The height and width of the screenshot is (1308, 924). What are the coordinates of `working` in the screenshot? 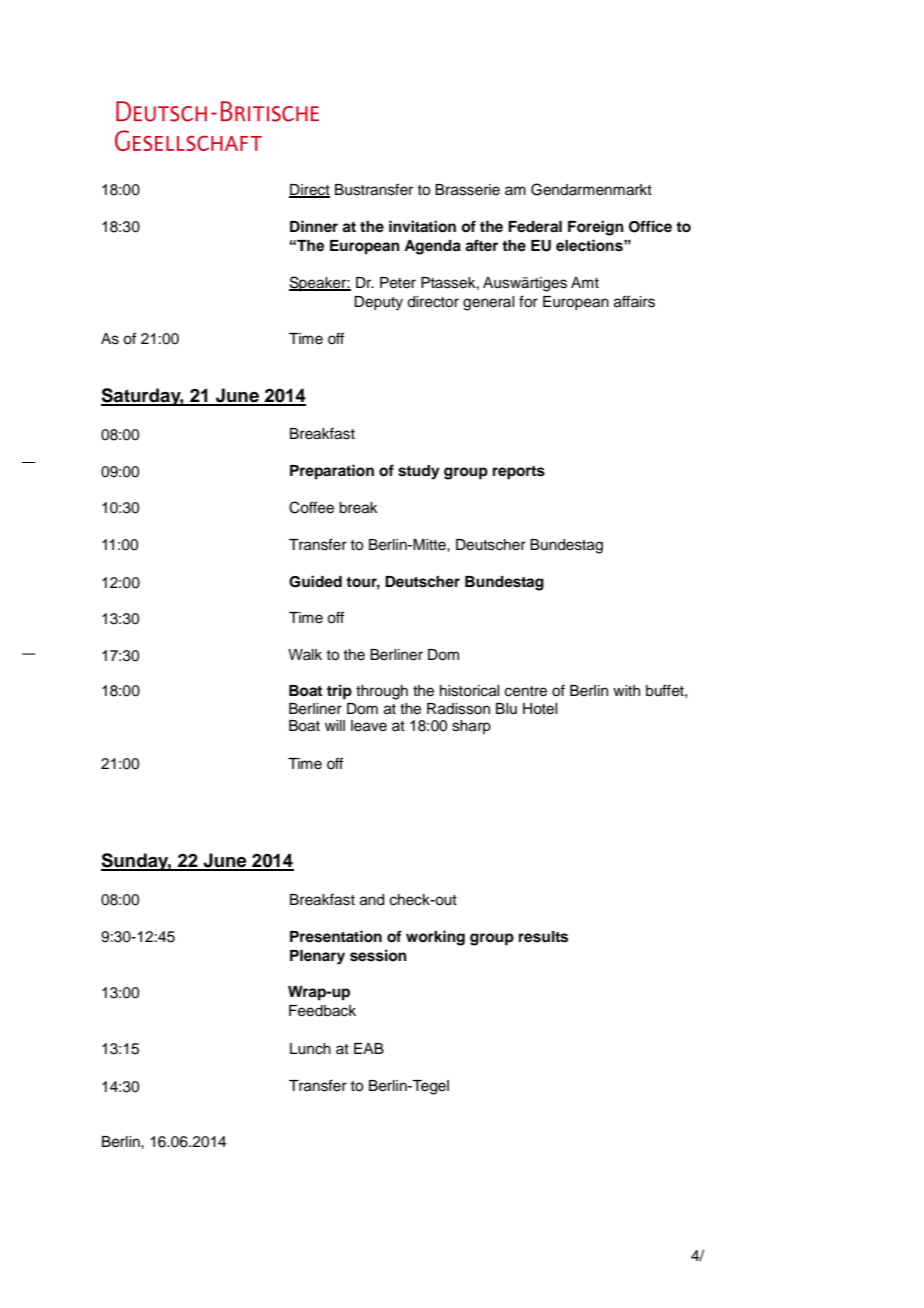 It's located at (435, 938).
